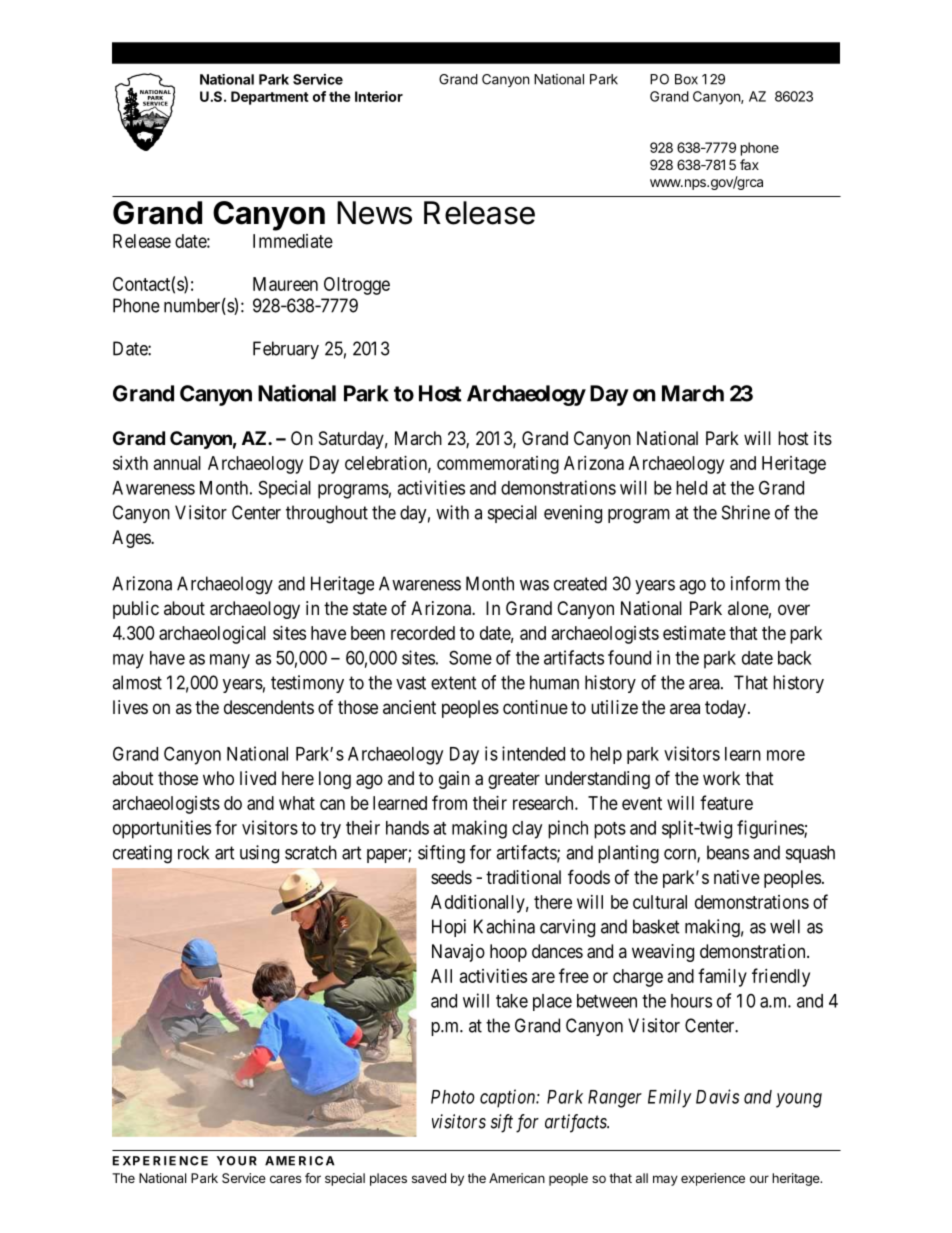 The image size is (952, 1233). I want to click on Shrine, so click(746, 512).
